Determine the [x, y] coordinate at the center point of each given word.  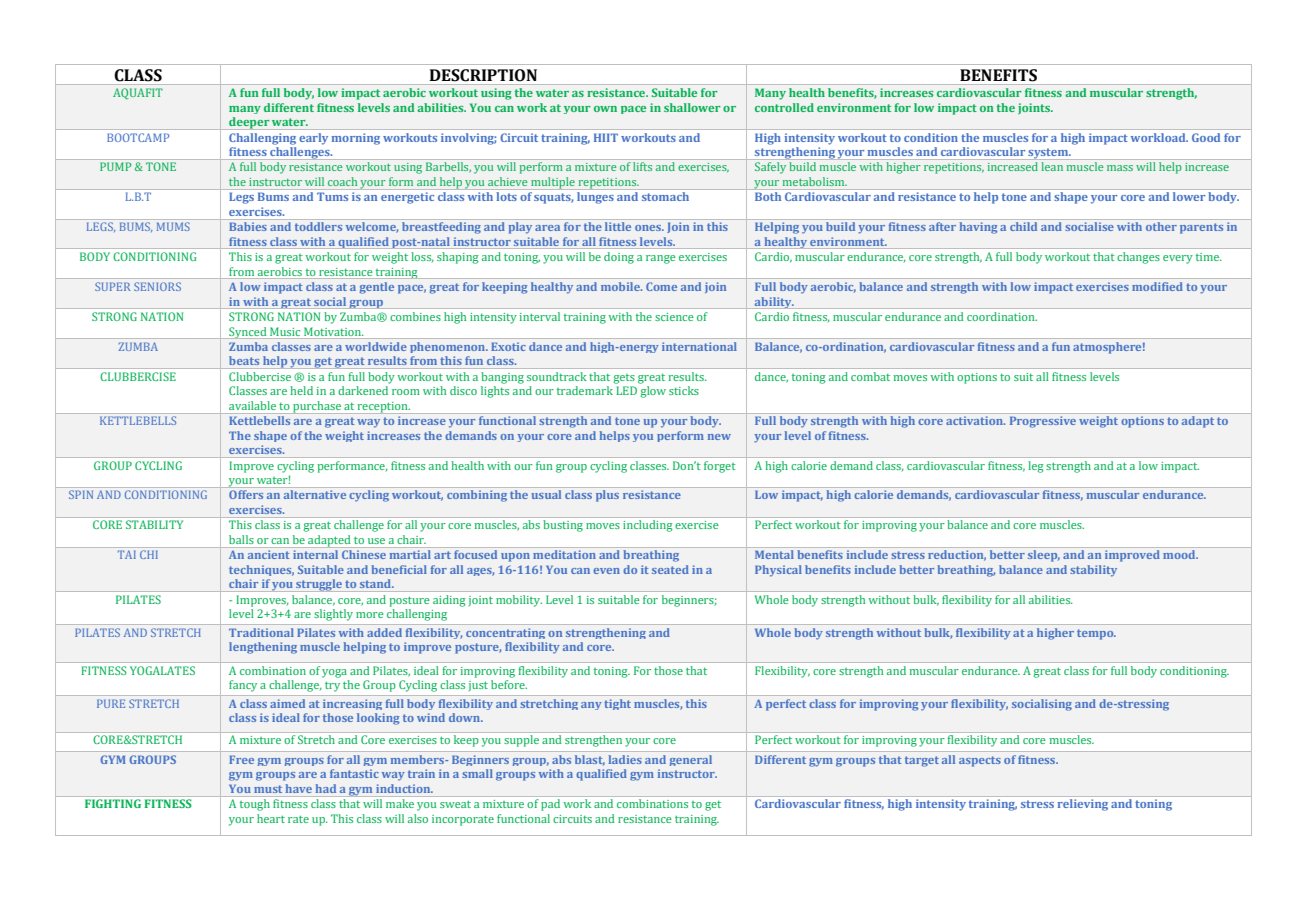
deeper [249, 123]
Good [1206, 137]
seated [670, 569]
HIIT [606, 137]
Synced [248, 333]
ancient [269, 554]
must [268, 789]
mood [1180, 554]
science [674, 317]
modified [1157, 286]
